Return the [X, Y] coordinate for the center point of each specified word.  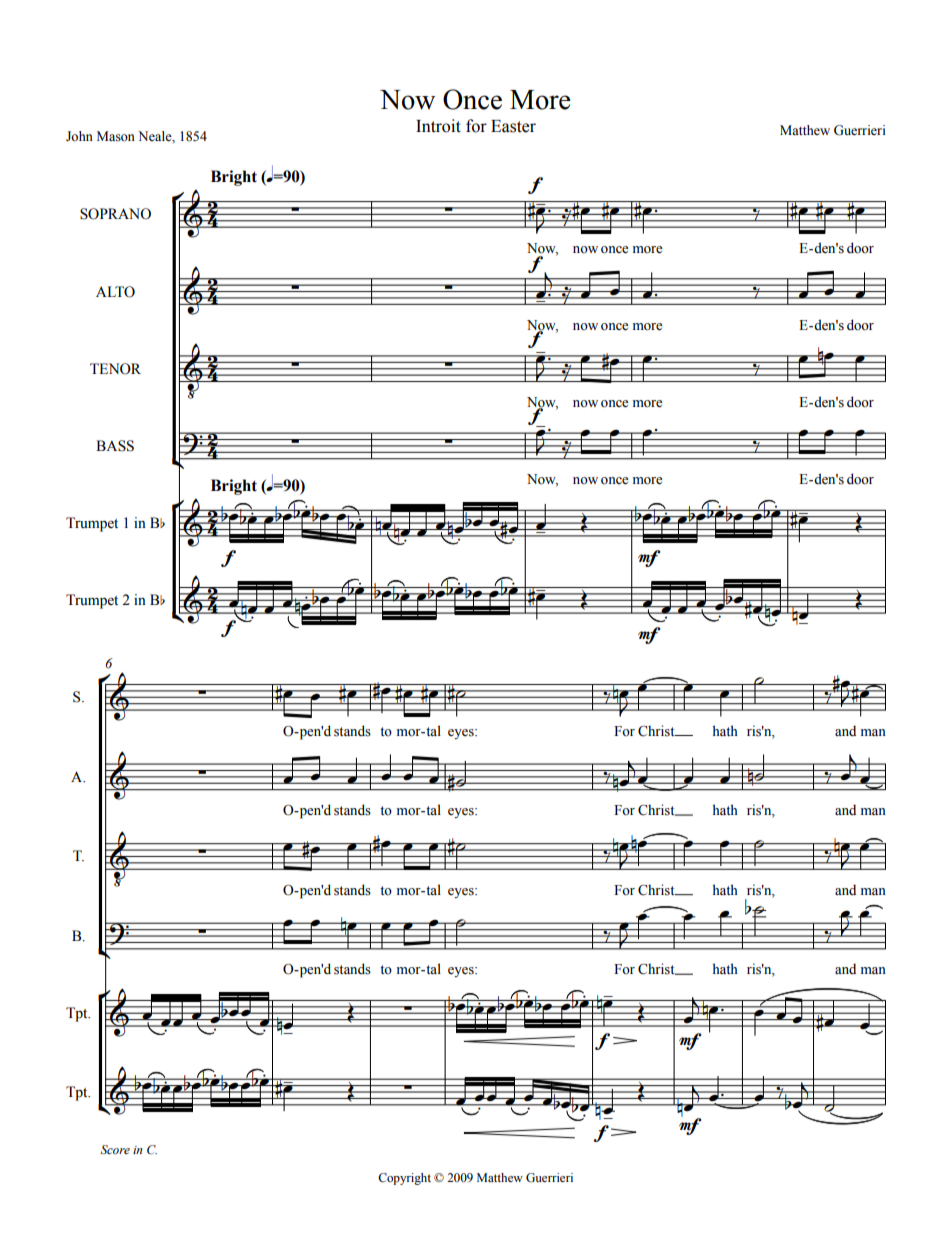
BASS [115, 446]
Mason [116, 136]
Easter [513, 126]
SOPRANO [115, 214]
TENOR [115, 369]
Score [115, 1149]
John [79, 136]
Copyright [404, 1179]
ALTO [115, 292]
